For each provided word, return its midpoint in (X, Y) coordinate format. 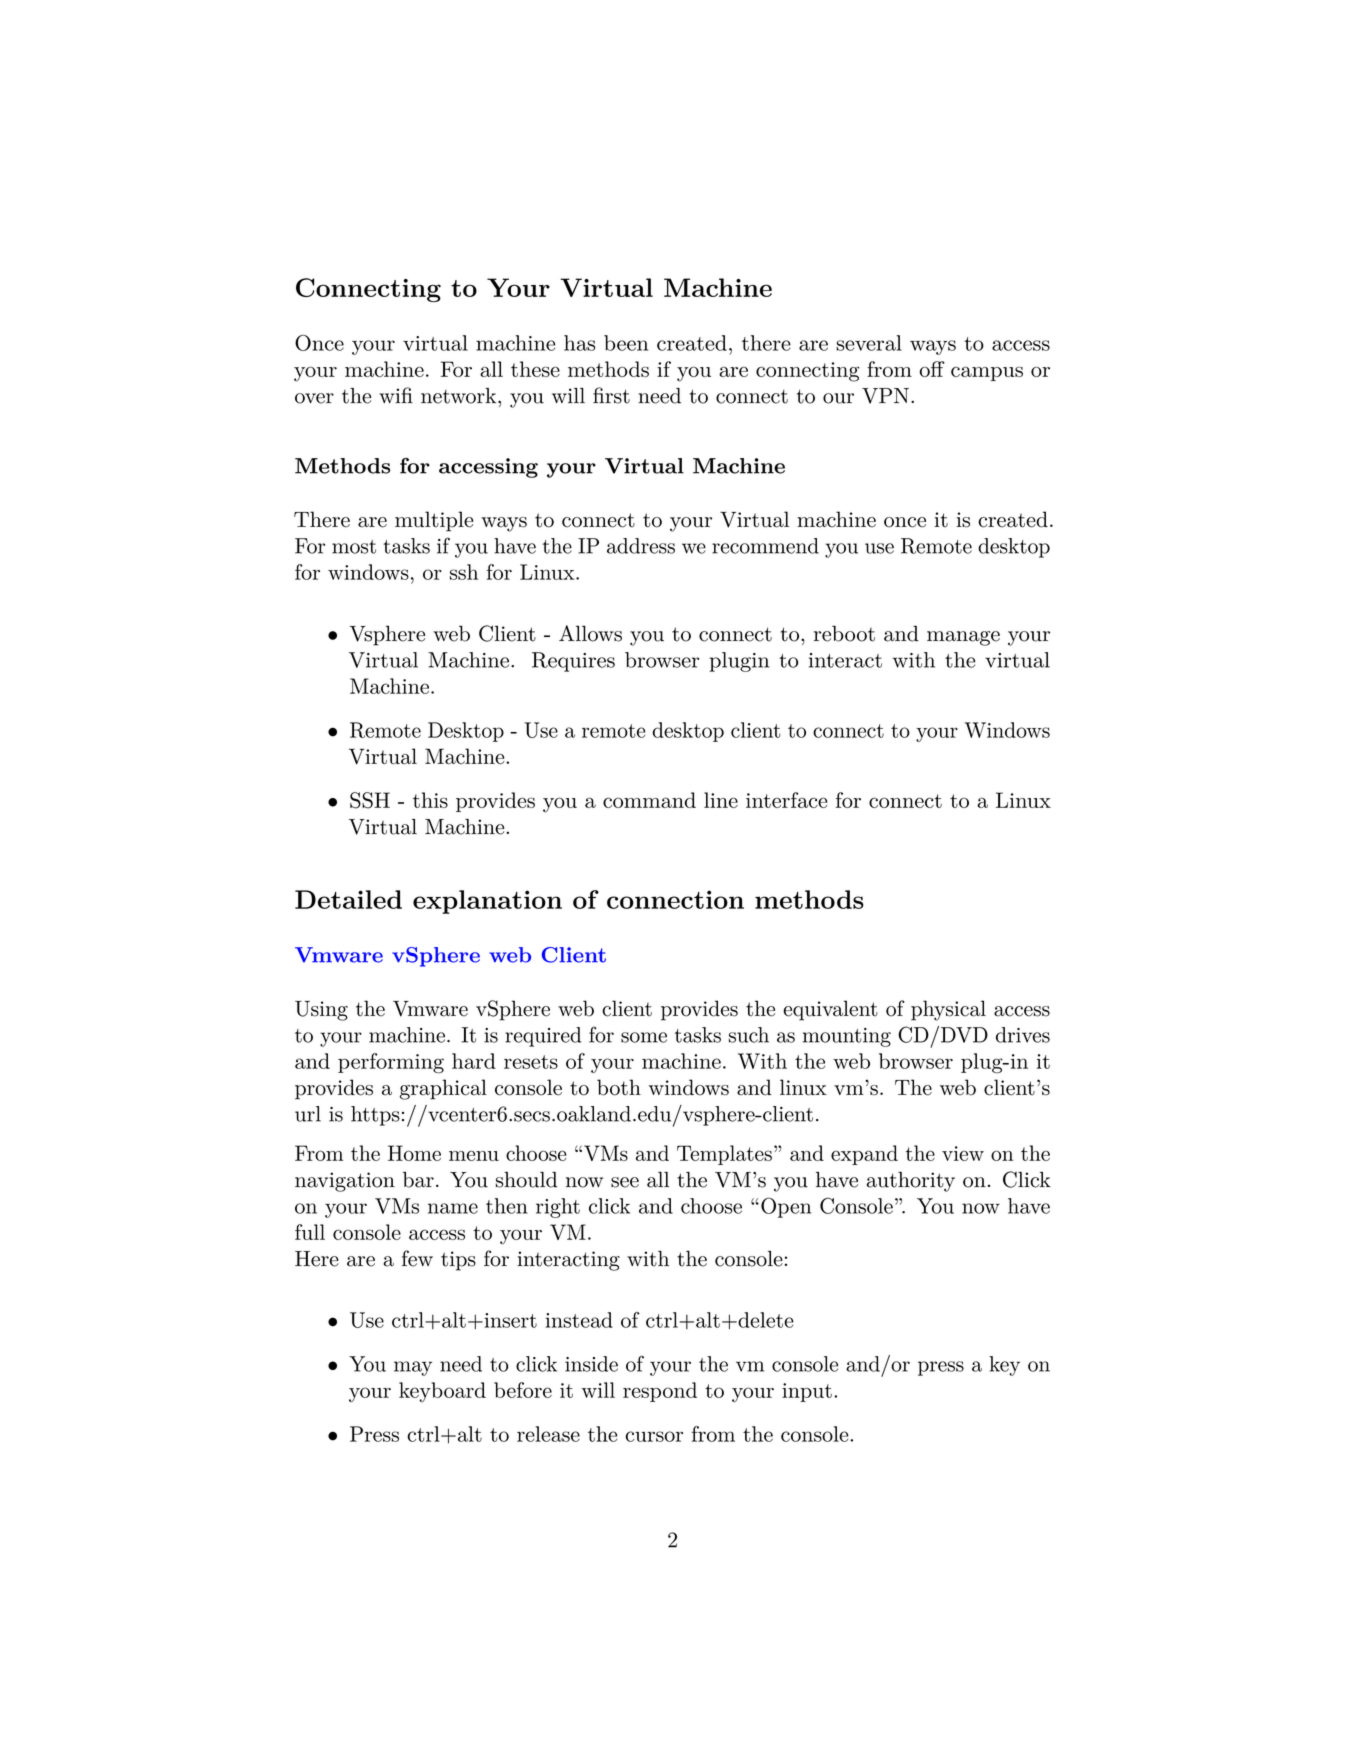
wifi (396, 395)
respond (660, 1392)
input (807, 1392)
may (413, 1368)
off (932, 369)
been (626, 343)
